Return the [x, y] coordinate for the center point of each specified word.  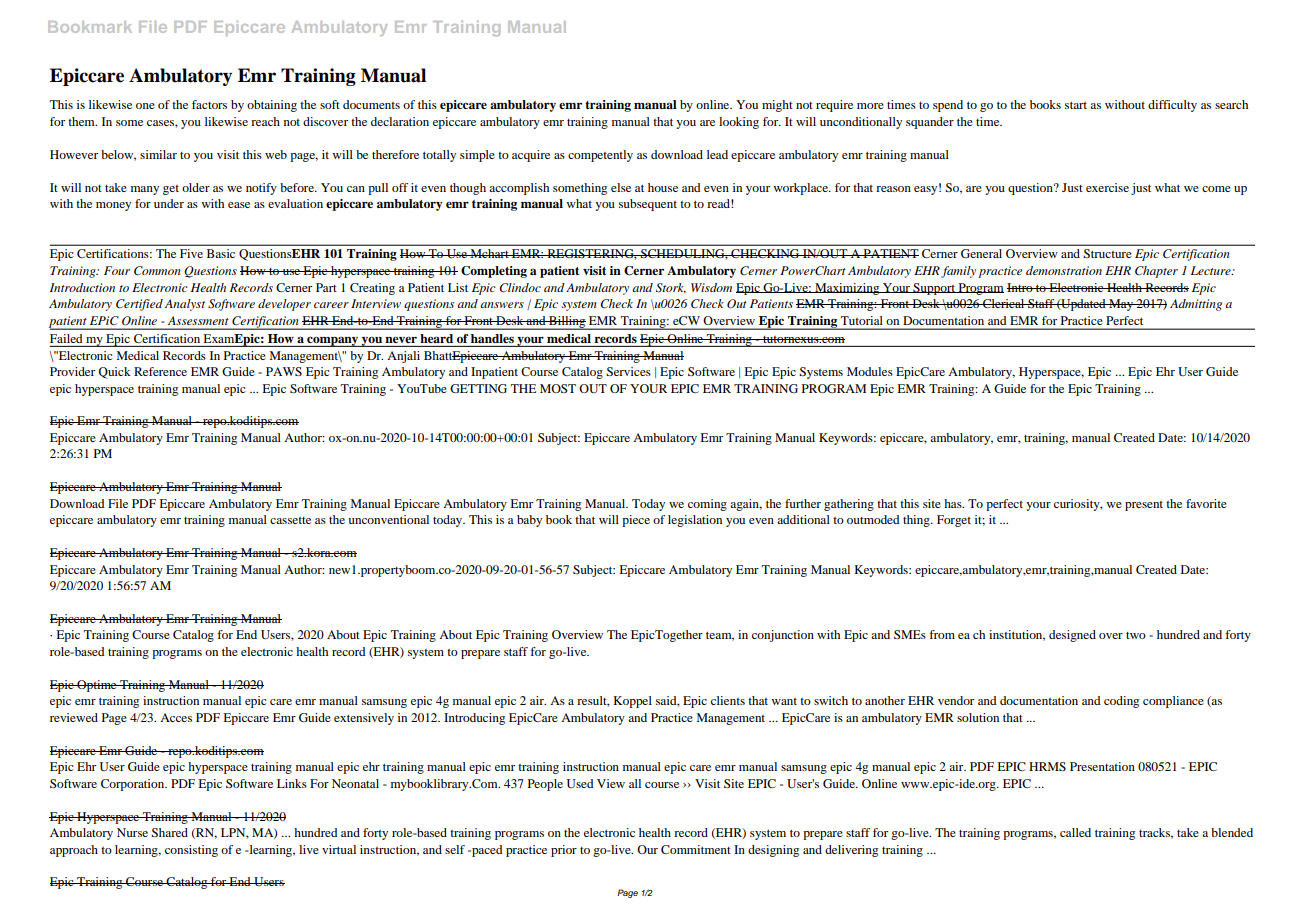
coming [707, 505]
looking [739, 123]
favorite [1206, 503]
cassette [290, 520]
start [1076, 105]
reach [265, 121]
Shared [169, 832]
